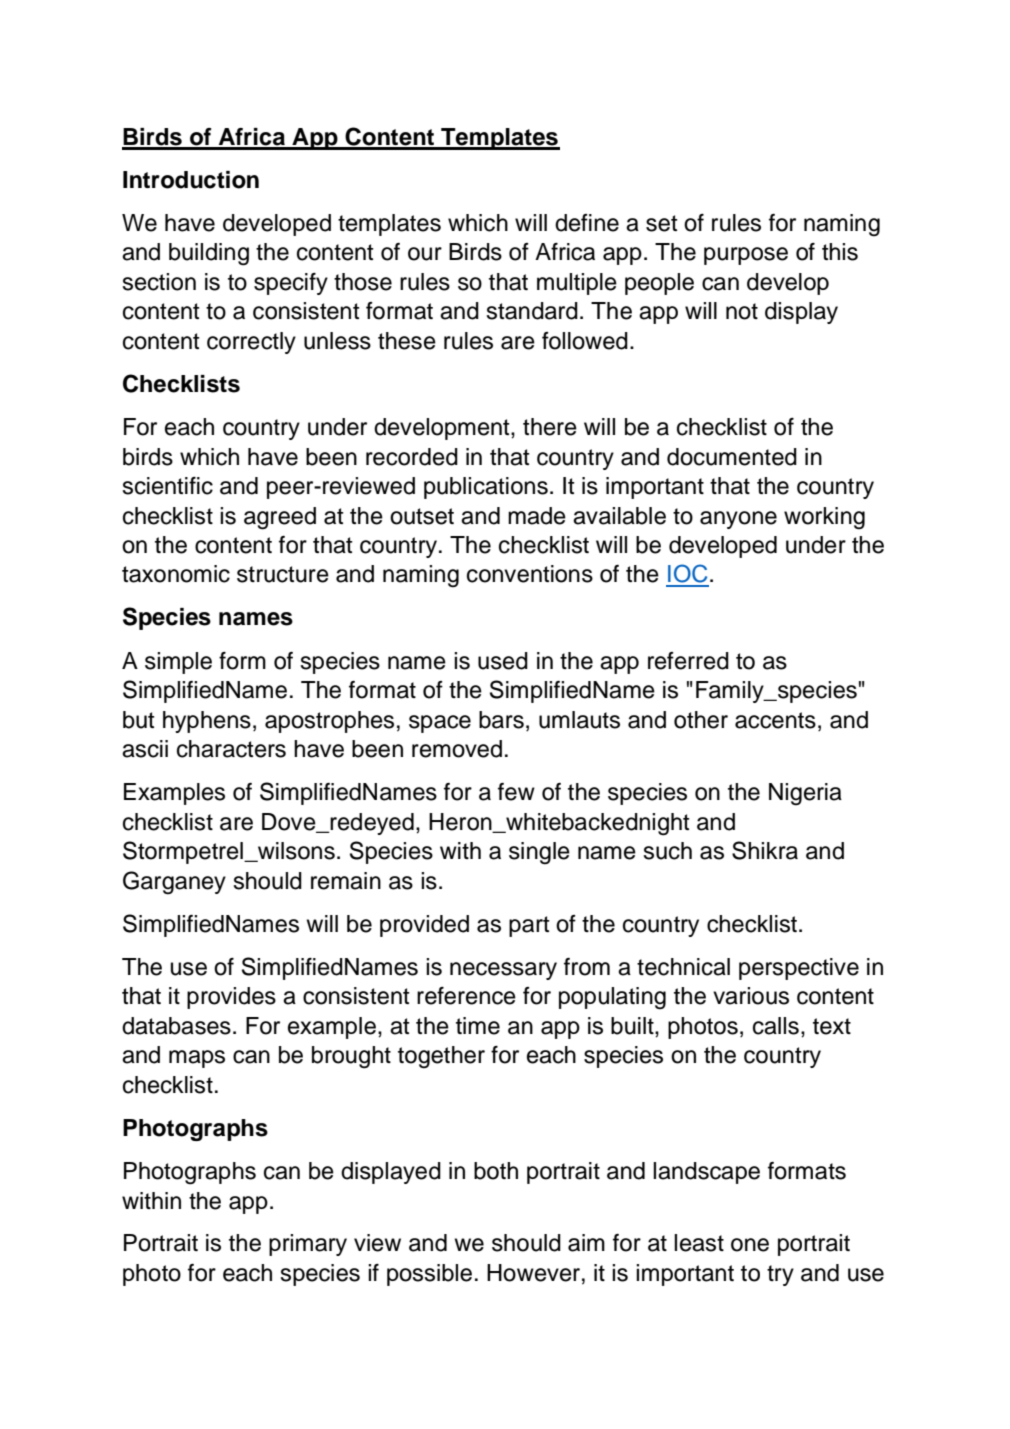 Image resolution: width=1010 pixels, height=1429 pixels. I want to click on accents, so click(775, 720).
